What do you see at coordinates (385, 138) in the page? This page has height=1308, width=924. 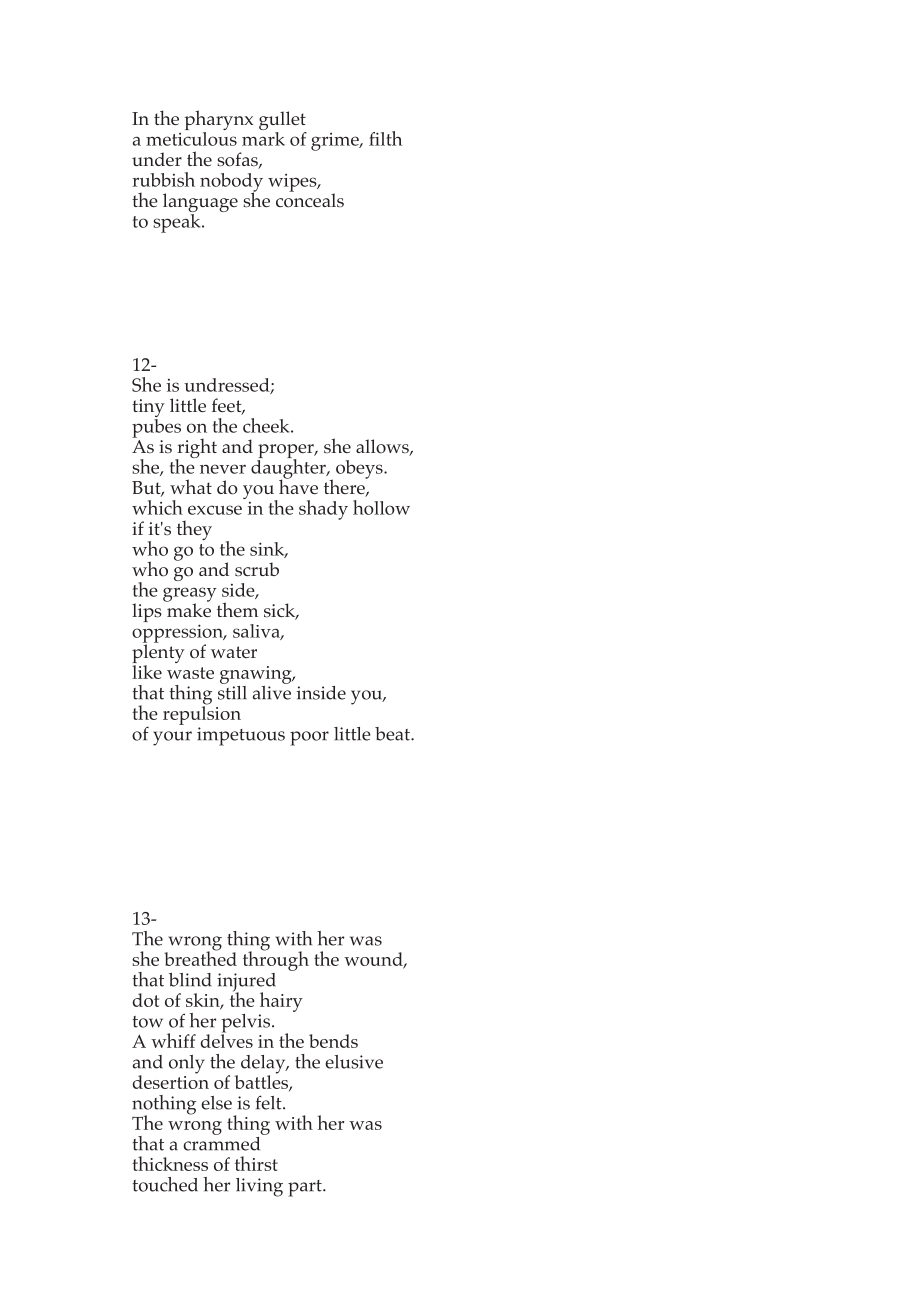 I see `filth` at bounding box center [385, 138].
